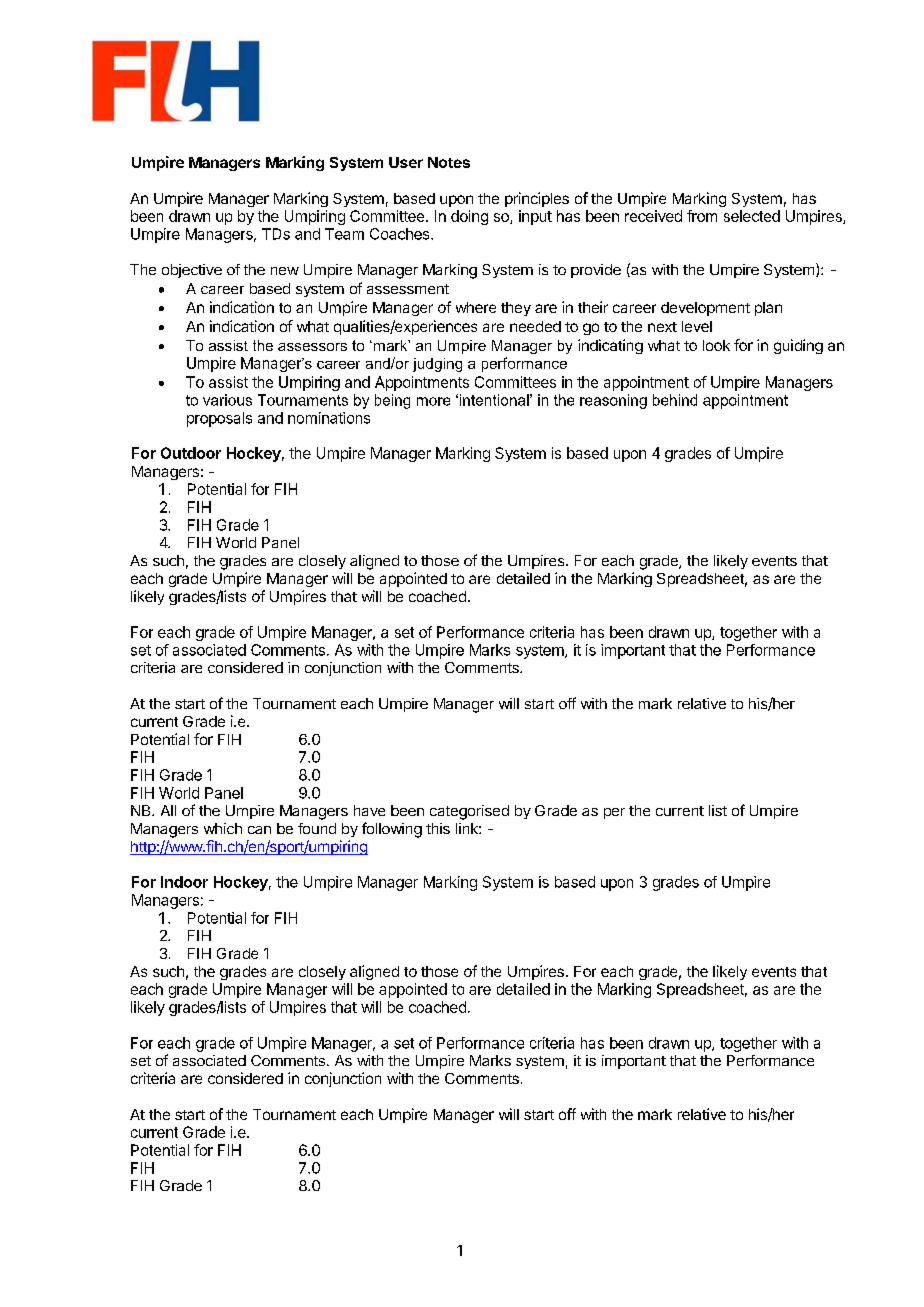 The height and width of the page is (1307, 924). What do you see at coordinates (259, 830) in the page?
I see `can` at bounding box center [259, 830].
